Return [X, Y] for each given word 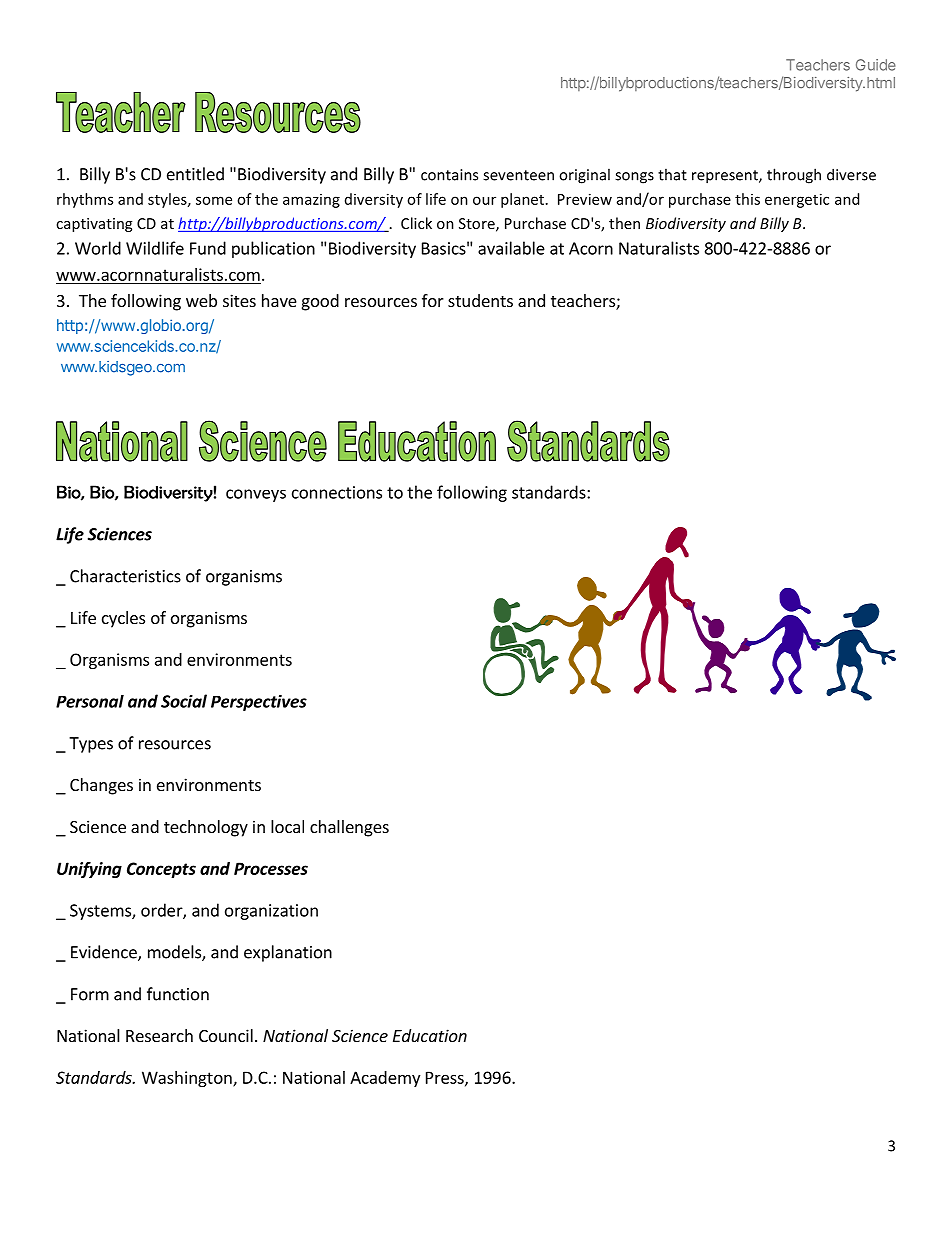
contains [449, 175]
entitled [195, 174]
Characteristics [125, 576]
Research [159, 1035]
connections [337, 492]
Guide [876, 65]
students [480, 300]
